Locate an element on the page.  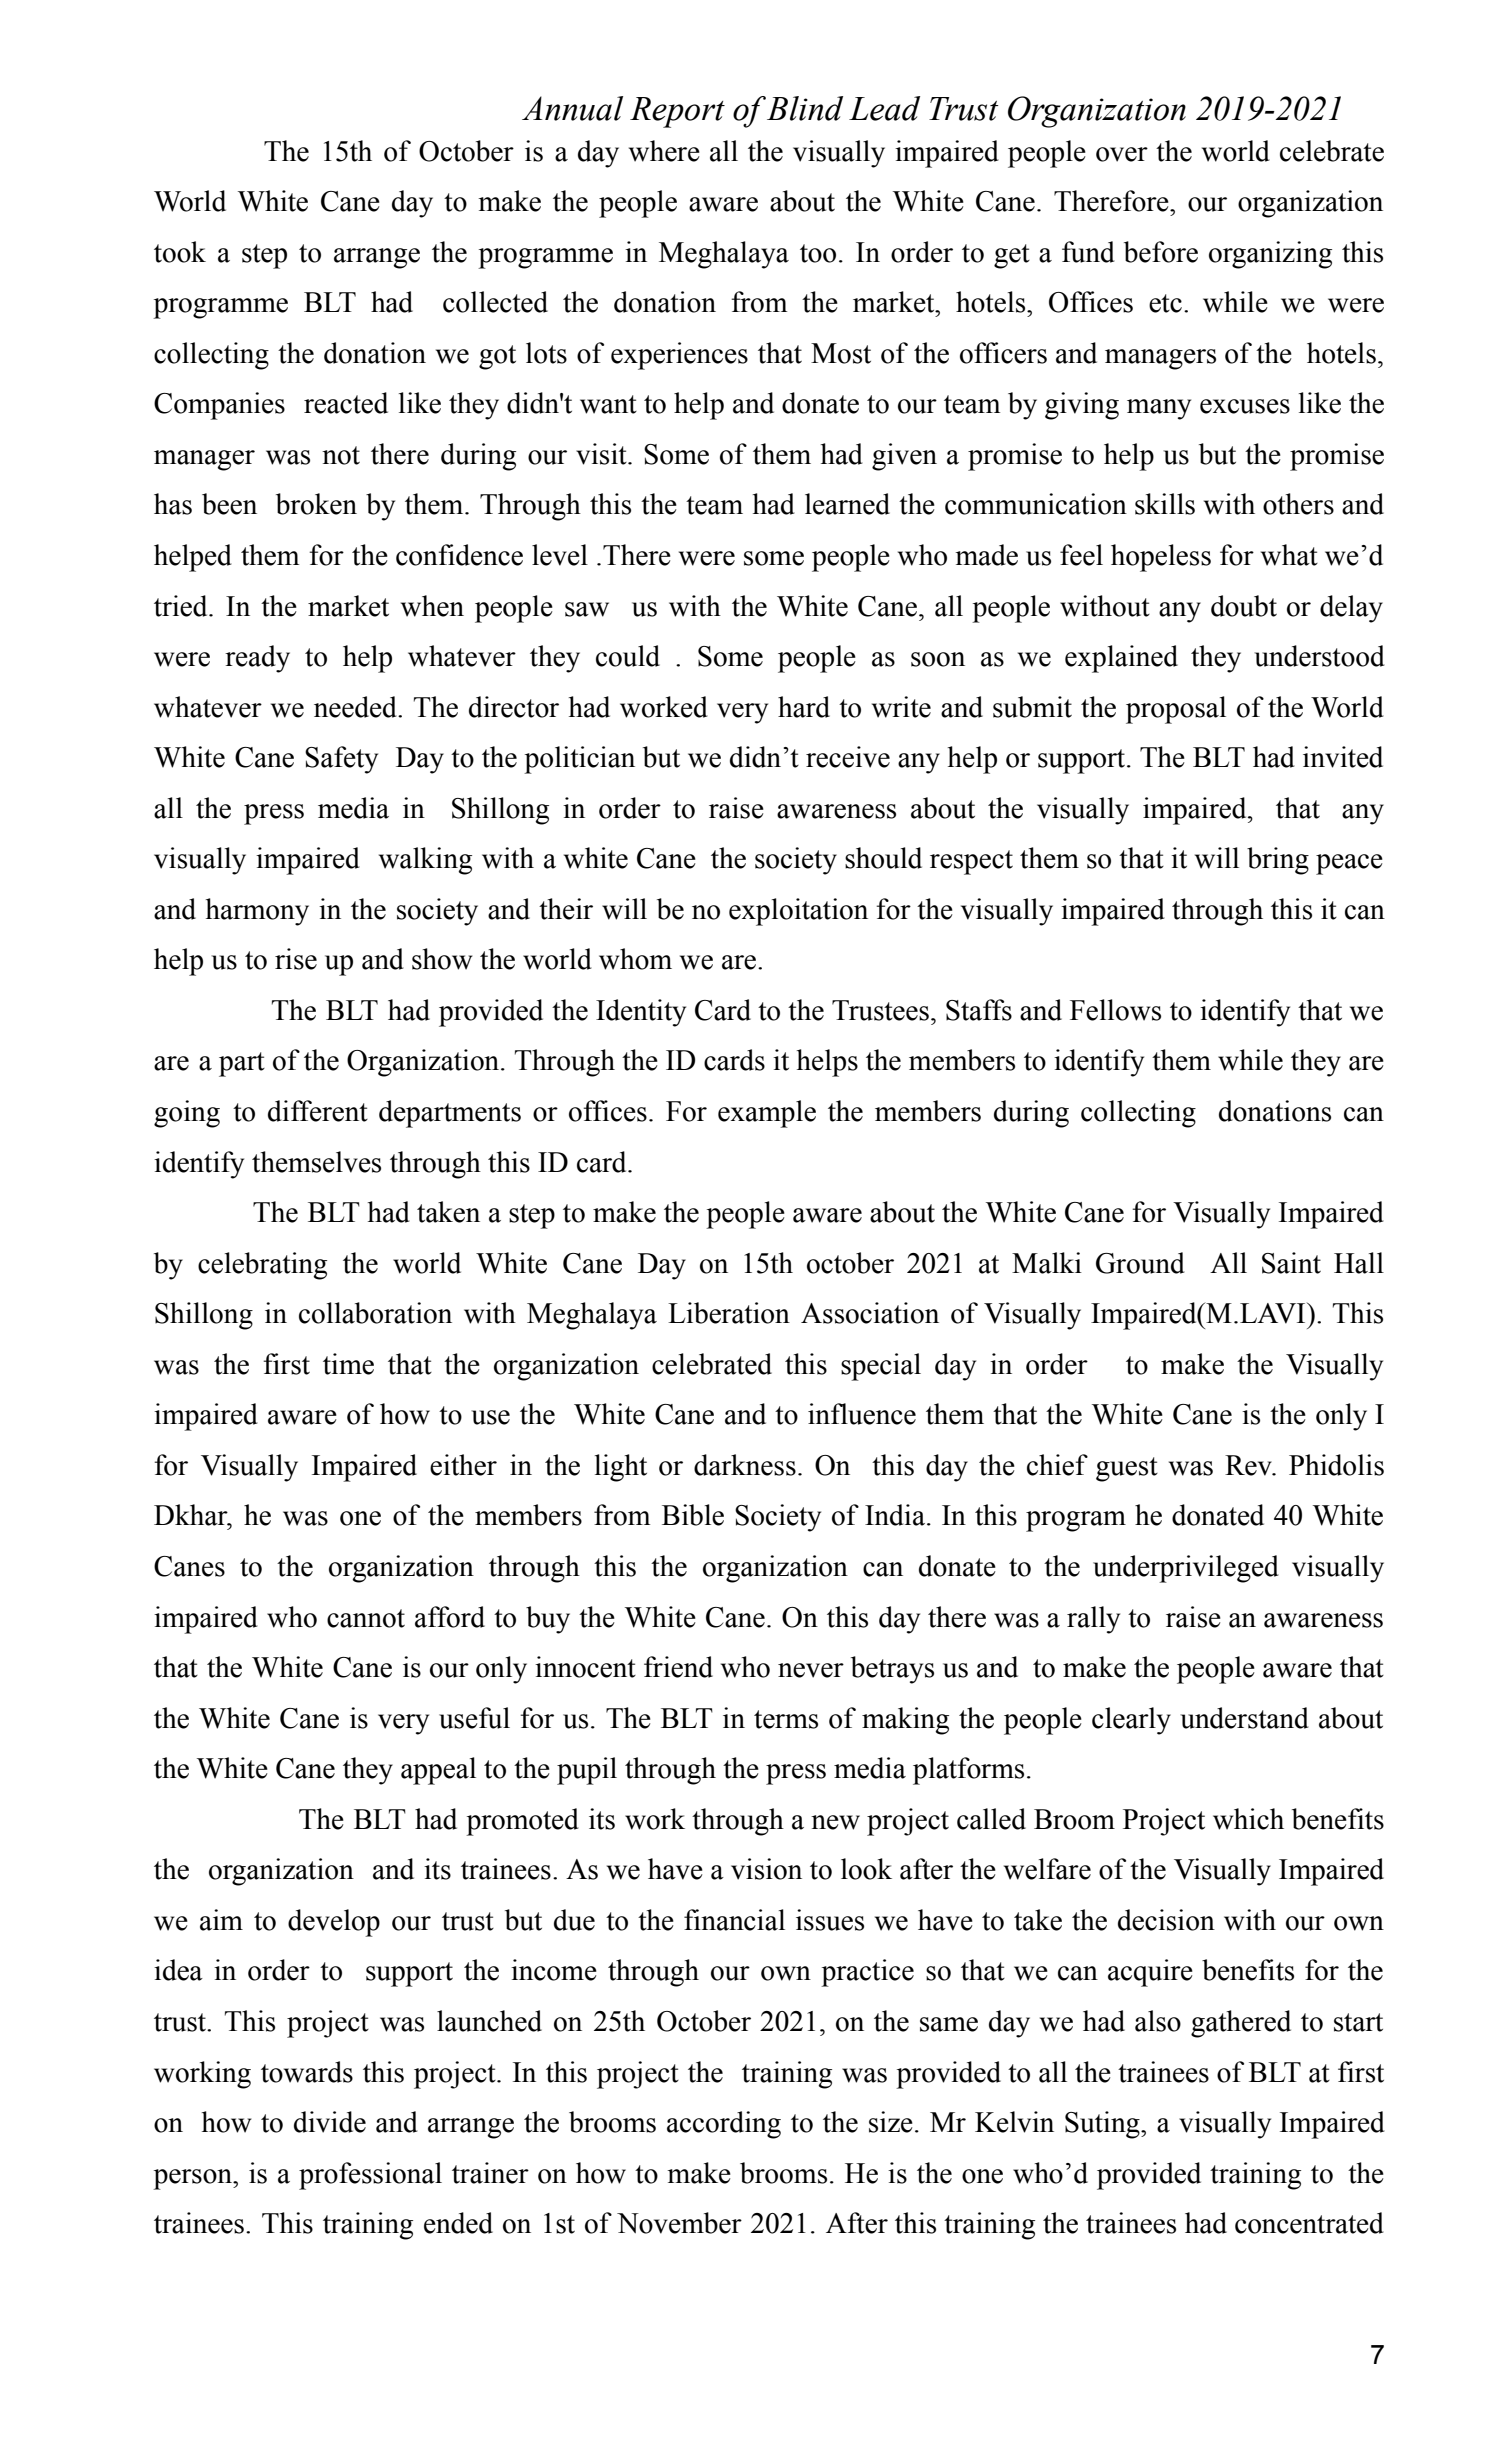
different is located at coordinates (318, 1111).
